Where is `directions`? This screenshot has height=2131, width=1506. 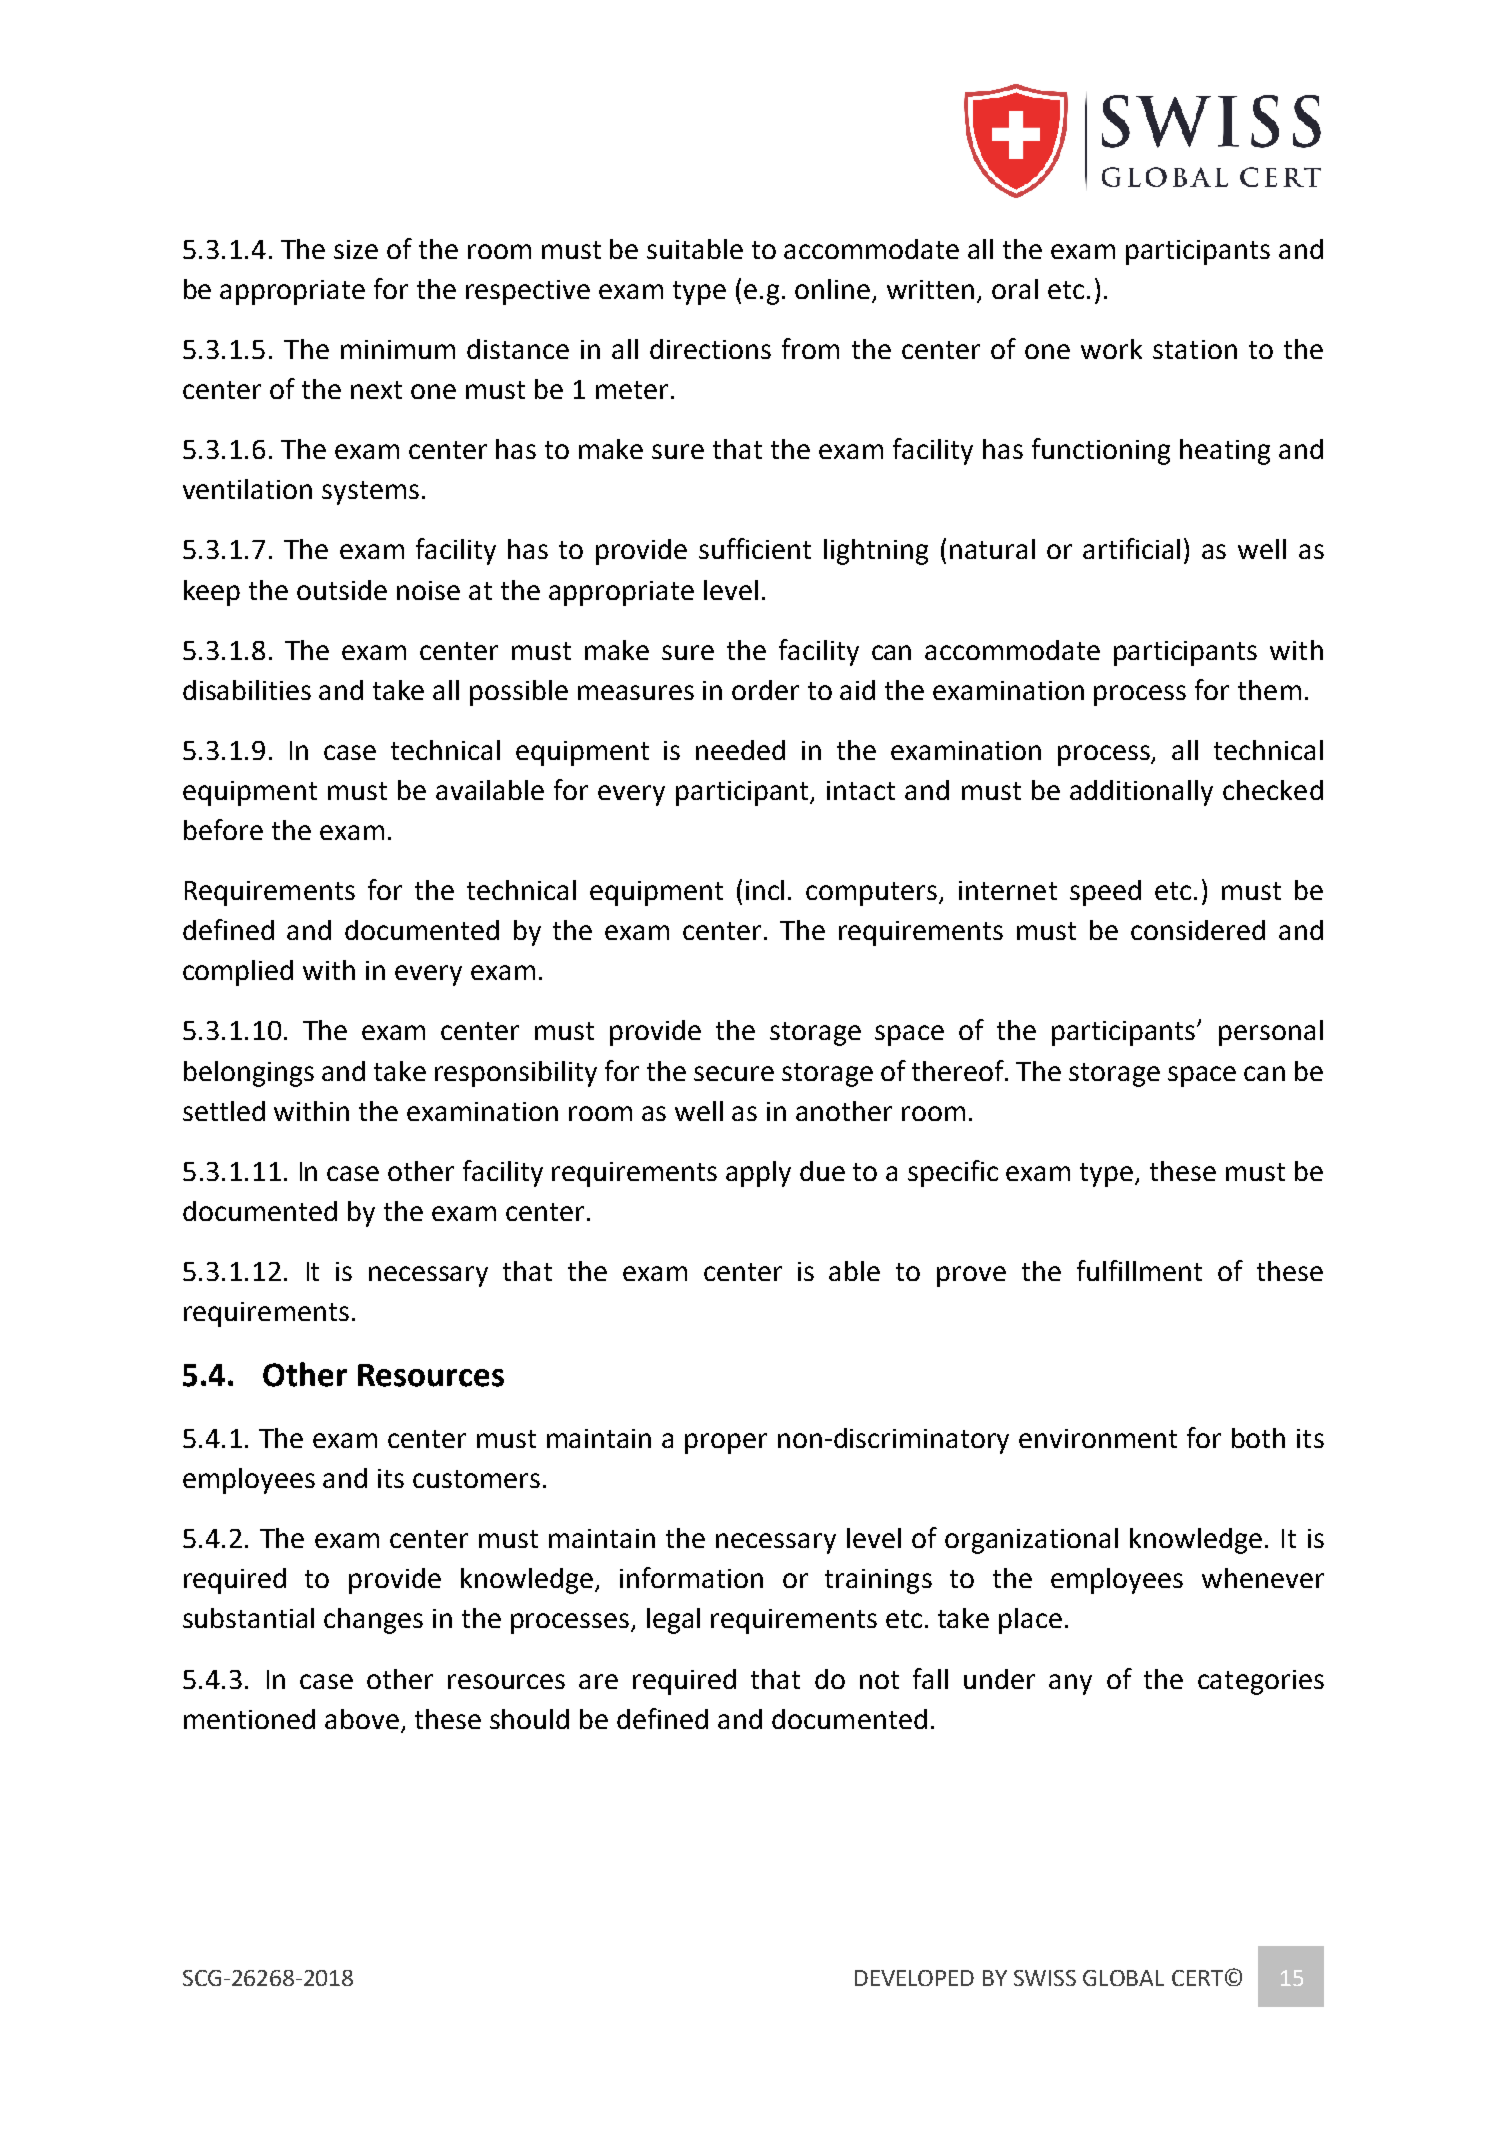 directions is located at coordinates (710, 349).
